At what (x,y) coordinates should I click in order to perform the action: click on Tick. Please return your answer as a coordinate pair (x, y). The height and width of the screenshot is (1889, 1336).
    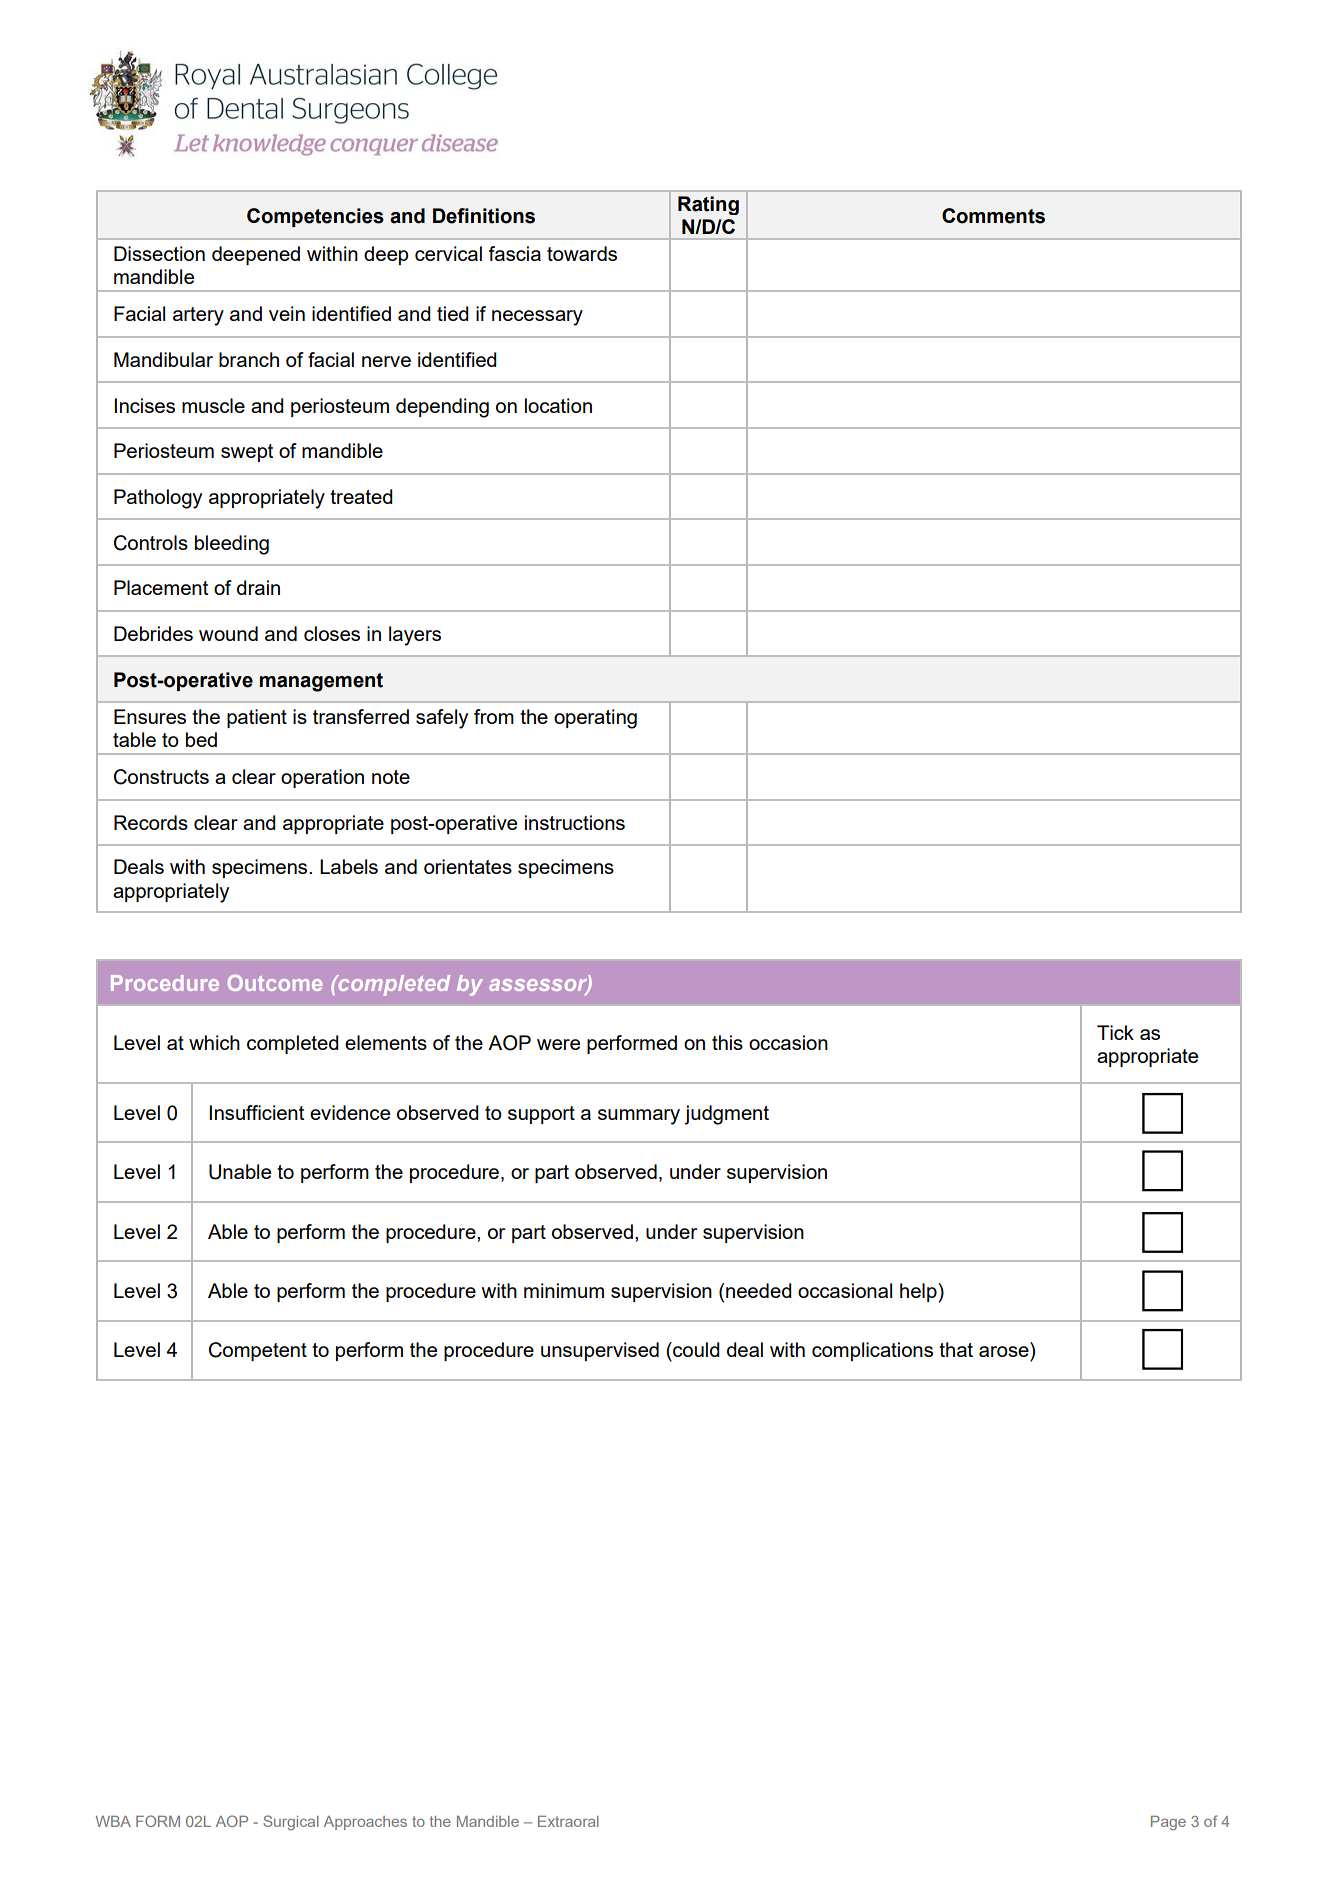
    Looking at the image, I should click on (1115, 1032).
